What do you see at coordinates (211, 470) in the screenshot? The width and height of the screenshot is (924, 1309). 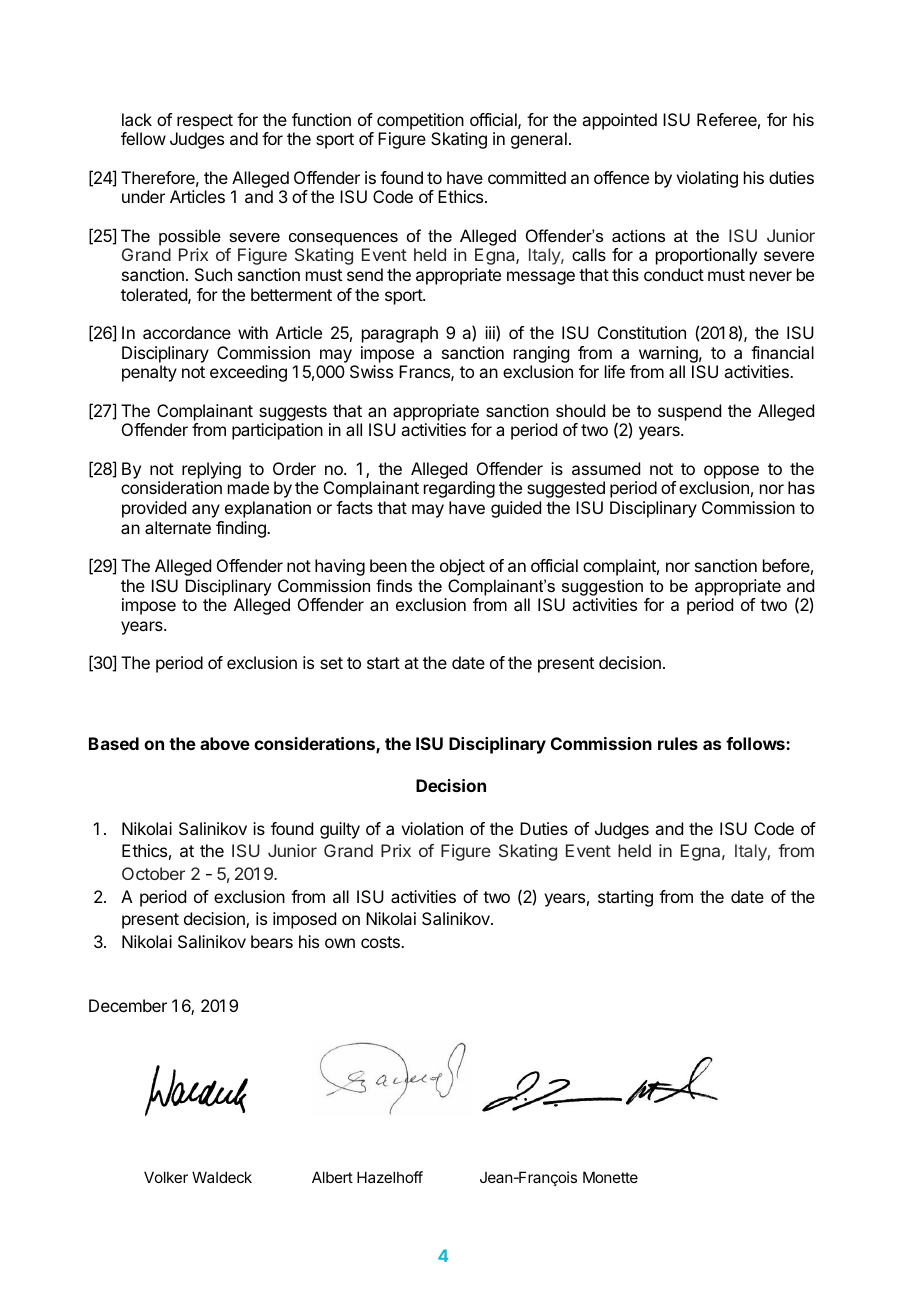 I see `replying` at bounding box center [211, 470].
